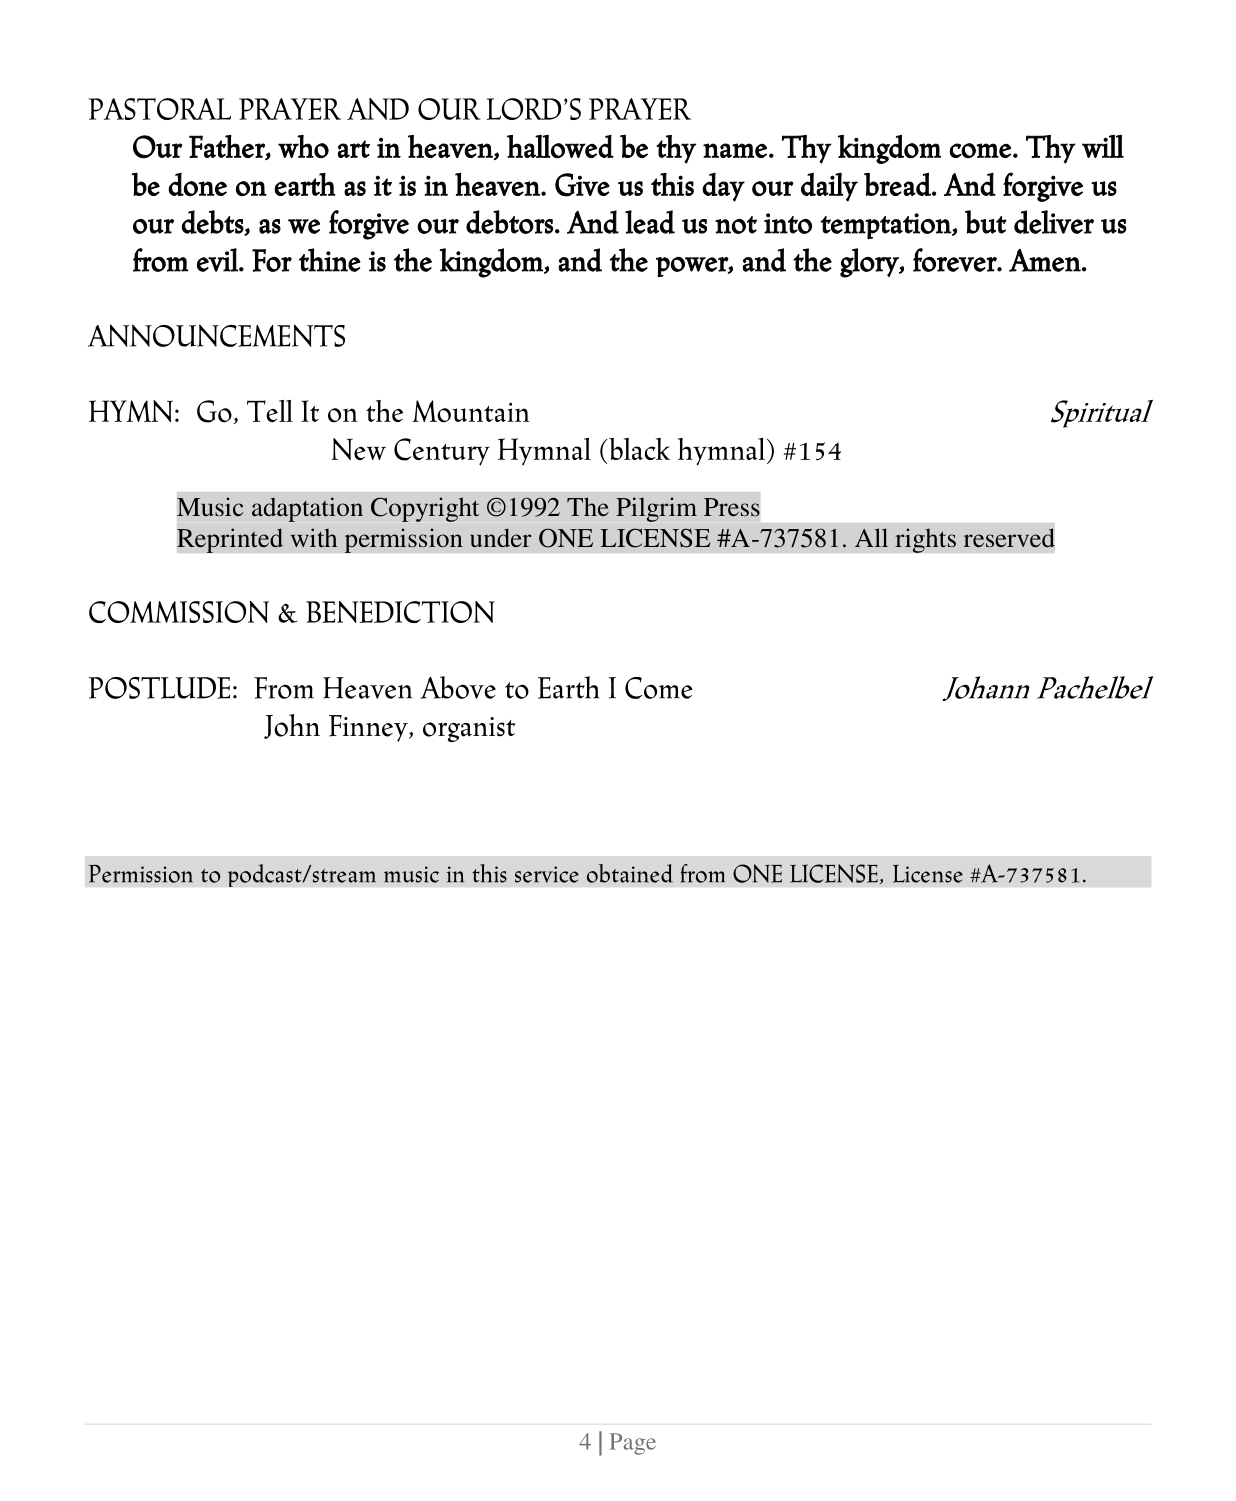 The width and height of the page is (1236, 1501). What do you see at coordinates (303, 147) in the page?
I see `who` at bounding box center [303, 147].
